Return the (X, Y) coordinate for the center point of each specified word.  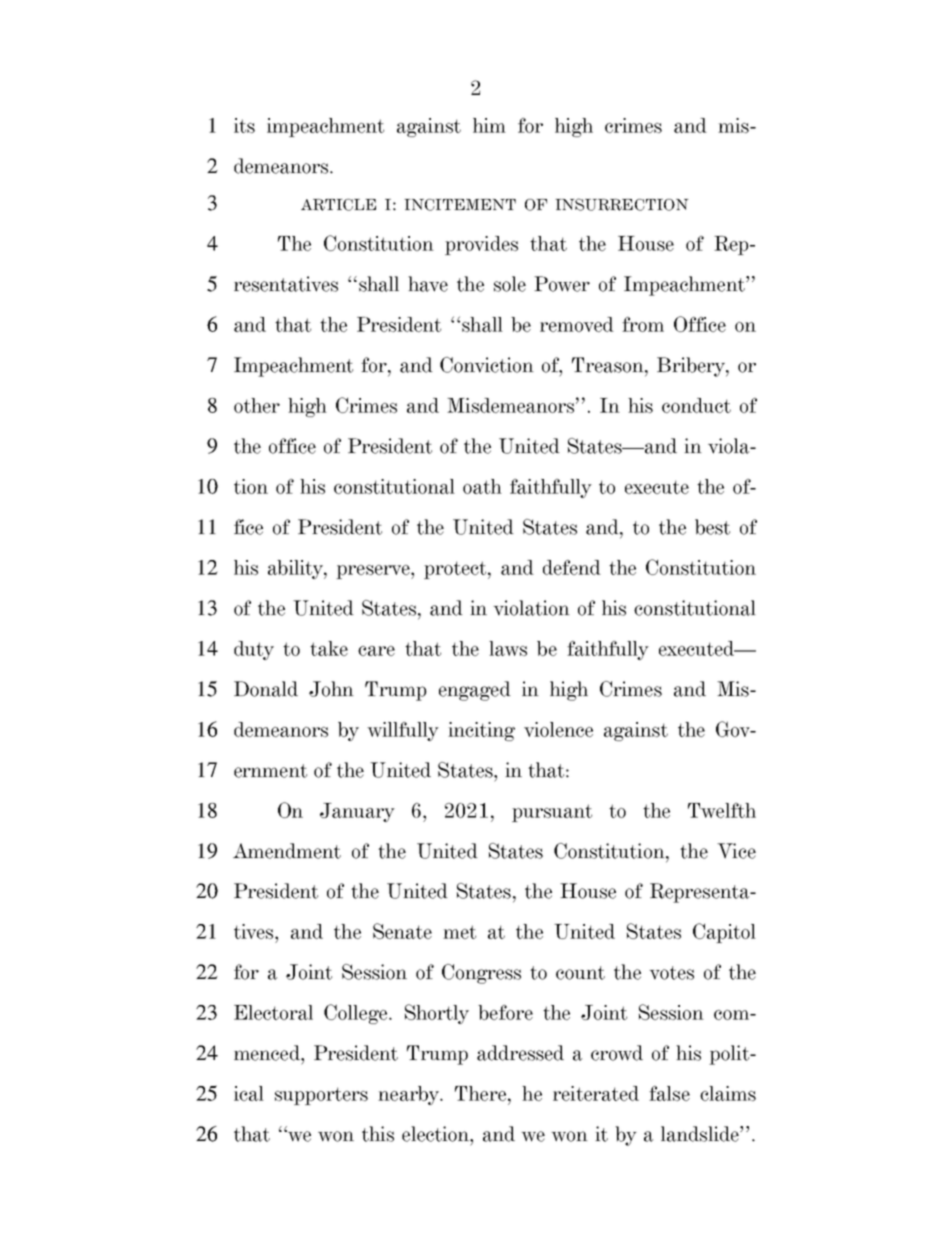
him (489, 125)
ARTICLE (338, 205)
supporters (321, 1096)
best (712, 527)
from (643, 324)
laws (508, 648)
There (480, 1093)
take (329, 648)
